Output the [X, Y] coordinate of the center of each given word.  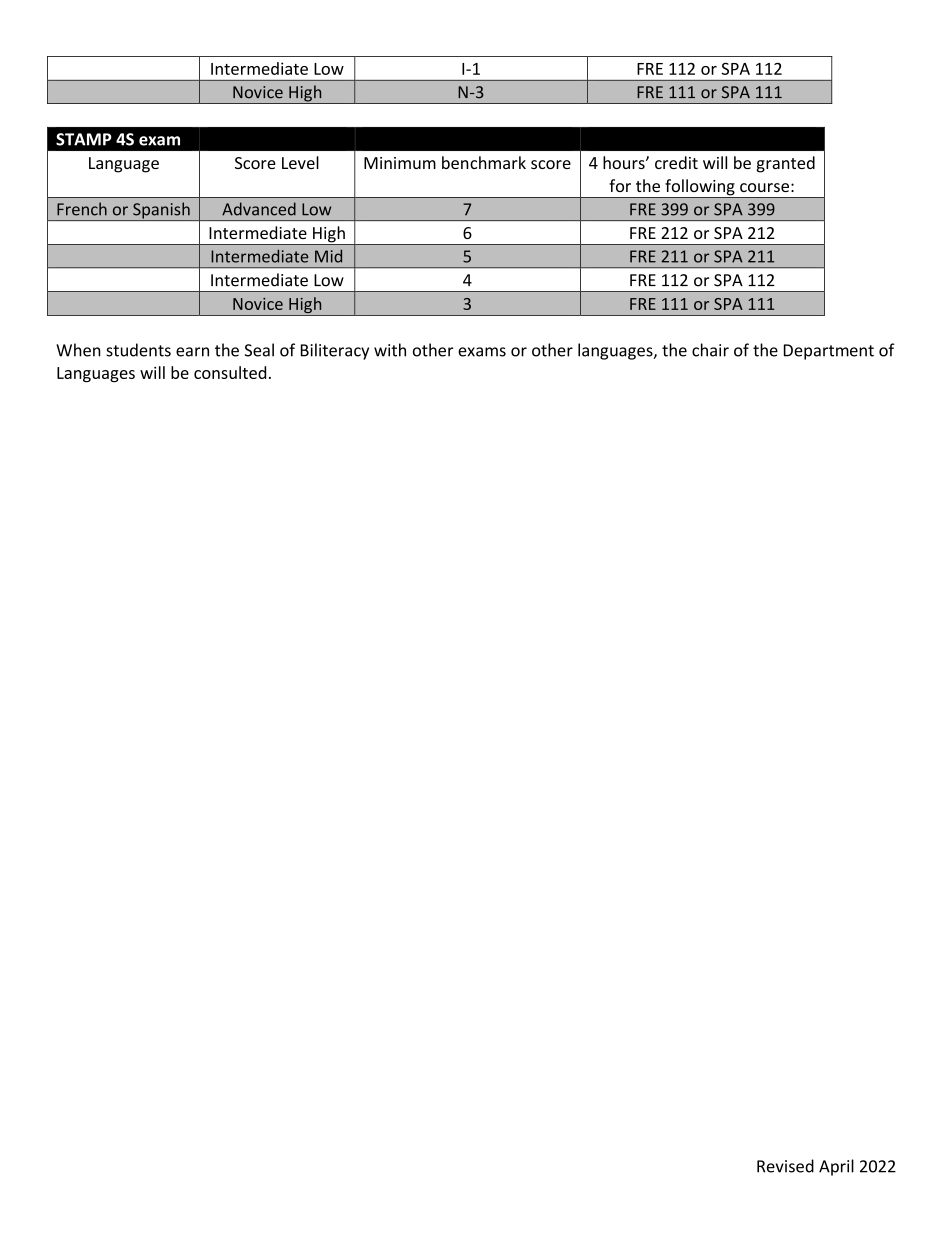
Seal [259, 350]
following [700, 188]
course [764, 187]
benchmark [484, 162]
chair [710, 350]
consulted [230, 372]
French [82, 209]
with [390, 350]
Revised [785, 1166]
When [78, 350]
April [836, 1167]
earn [192, 352]
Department [829, 352]
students [138, 350]
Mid [328, 256]
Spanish [161, 211]
